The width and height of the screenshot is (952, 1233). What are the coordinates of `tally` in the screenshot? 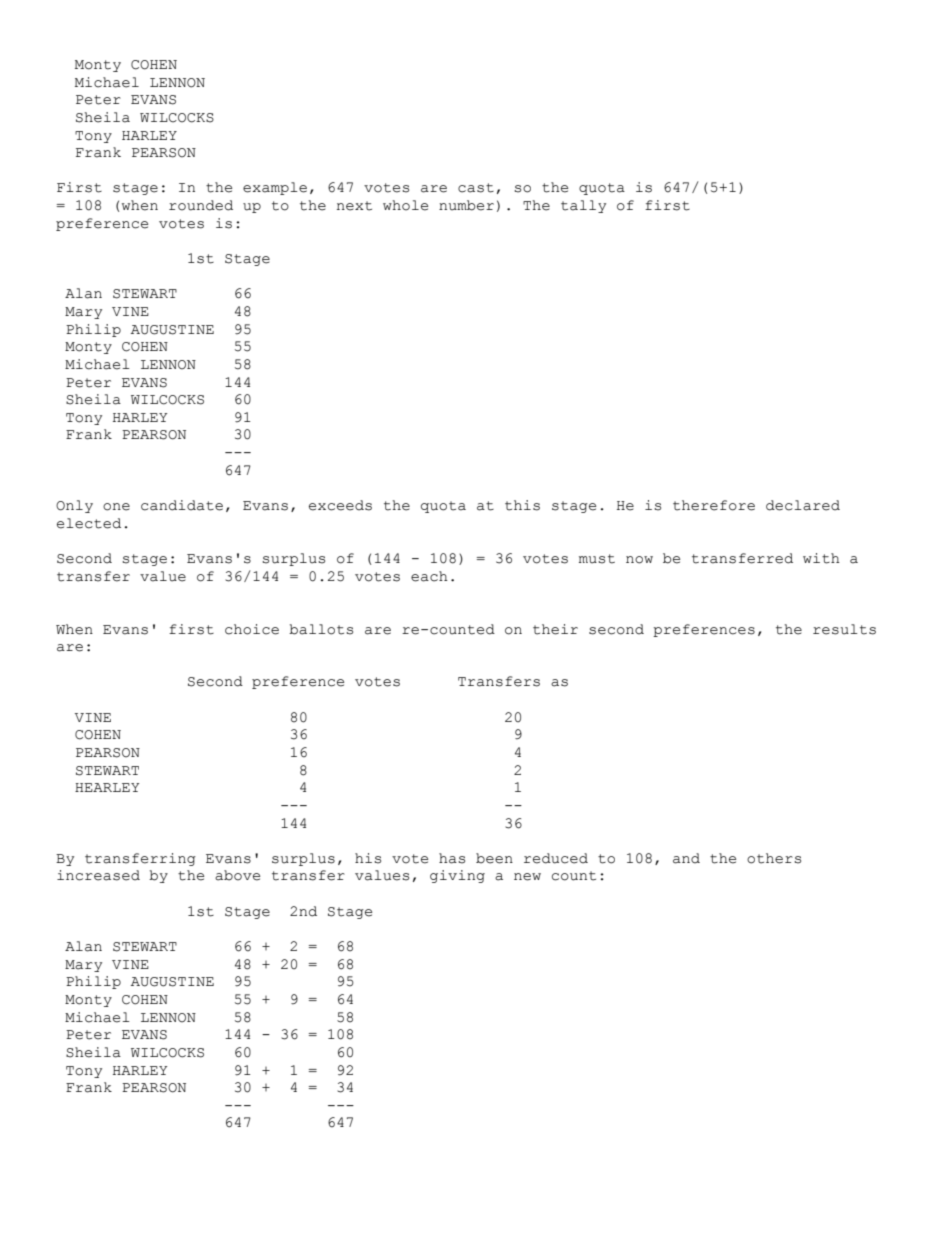 It's located at (583, 206).
